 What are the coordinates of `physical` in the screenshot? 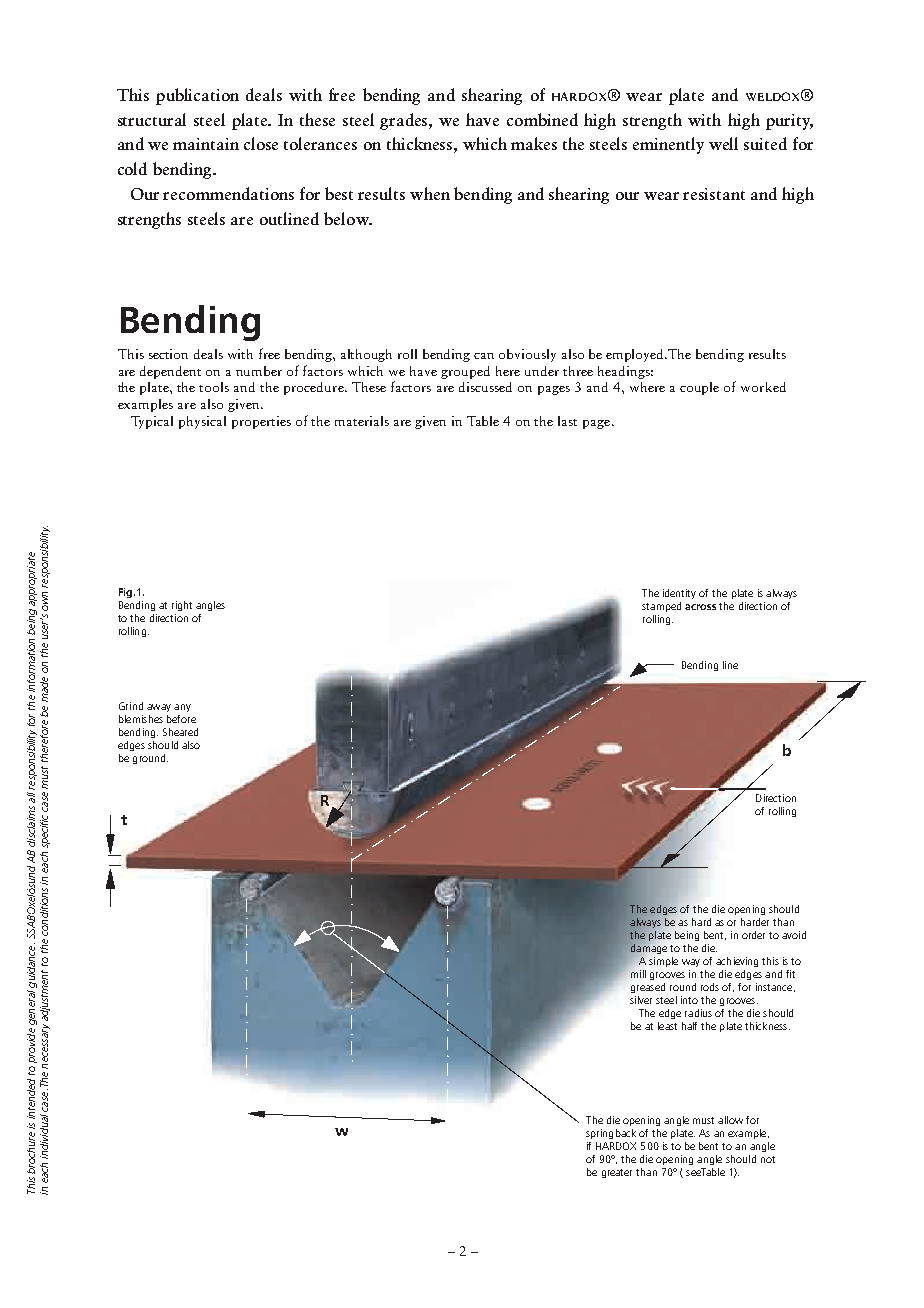 It's located at (202, 422).
